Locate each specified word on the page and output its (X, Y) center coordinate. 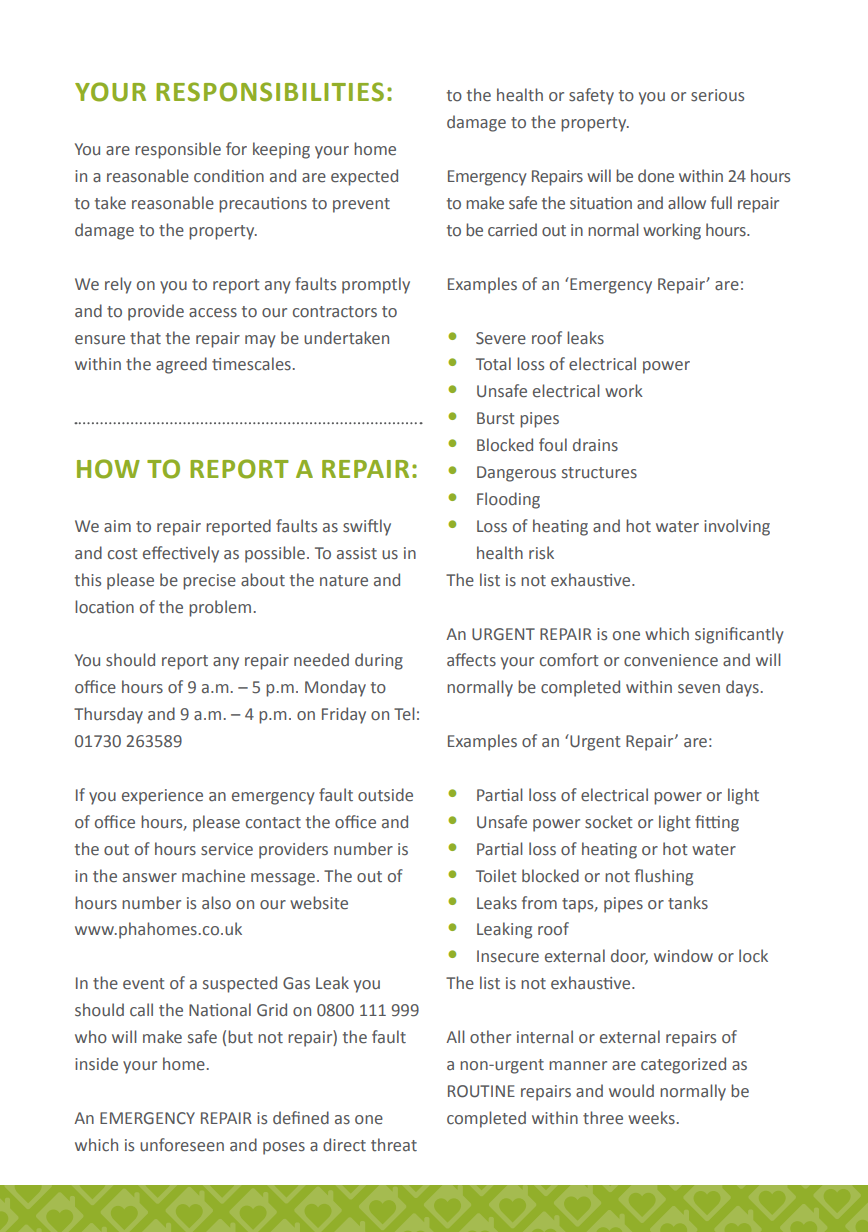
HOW (108, 469)
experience (162, 797)
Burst (496, 418)
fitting (717, 823)
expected (364, 177)
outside (385, 795)
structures (599, 473)
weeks (651, 1118)
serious (717, 95)
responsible (178, 150)
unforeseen (182, 1145)
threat (394, 1145)
